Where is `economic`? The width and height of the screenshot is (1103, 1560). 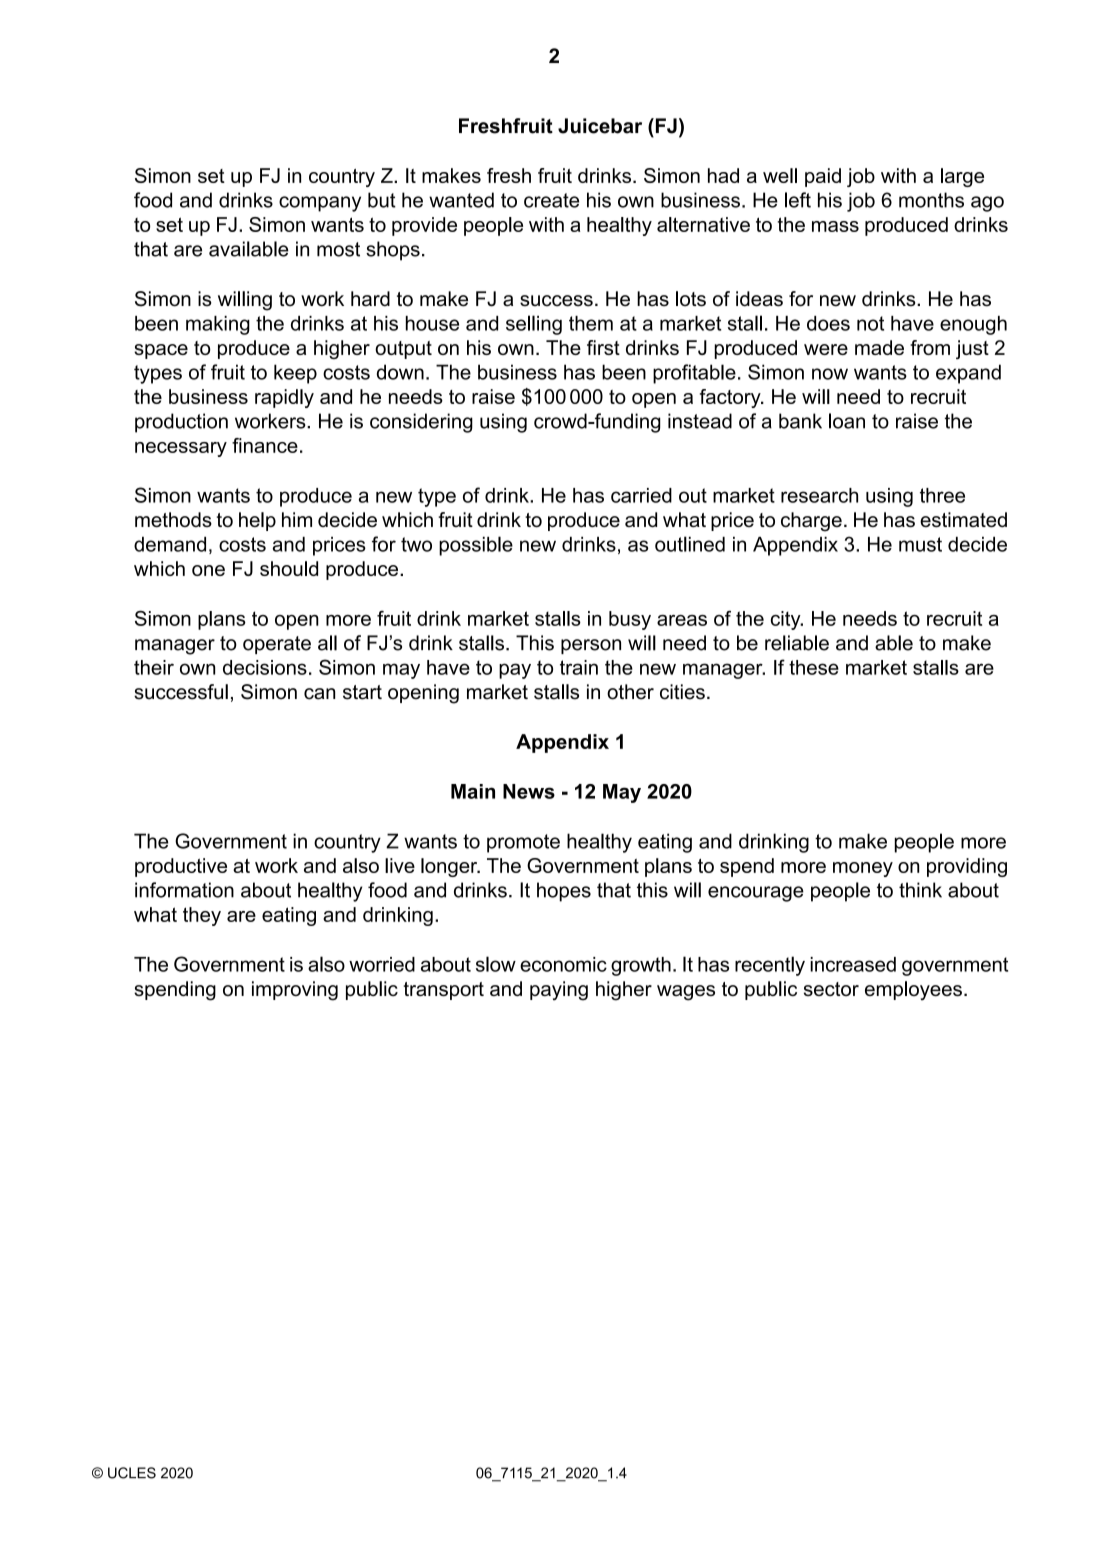 economic is located at coordinates (563, 964).
